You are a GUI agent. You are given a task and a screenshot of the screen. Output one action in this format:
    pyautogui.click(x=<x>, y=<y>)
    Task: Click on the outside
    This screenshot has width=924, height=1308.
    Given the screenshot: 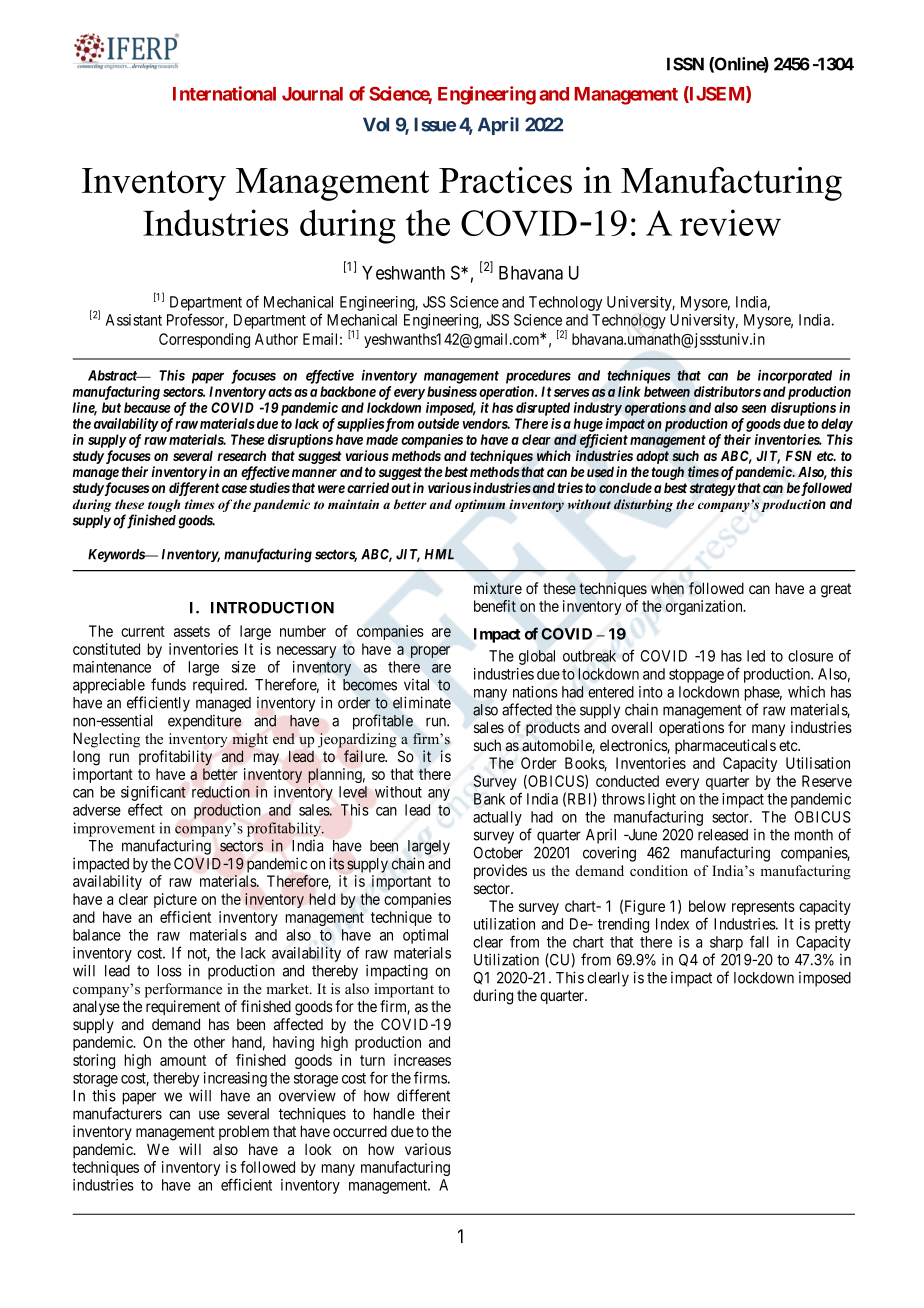 What is the action you would take?
    pyautogui.click(x=438, y=423)
